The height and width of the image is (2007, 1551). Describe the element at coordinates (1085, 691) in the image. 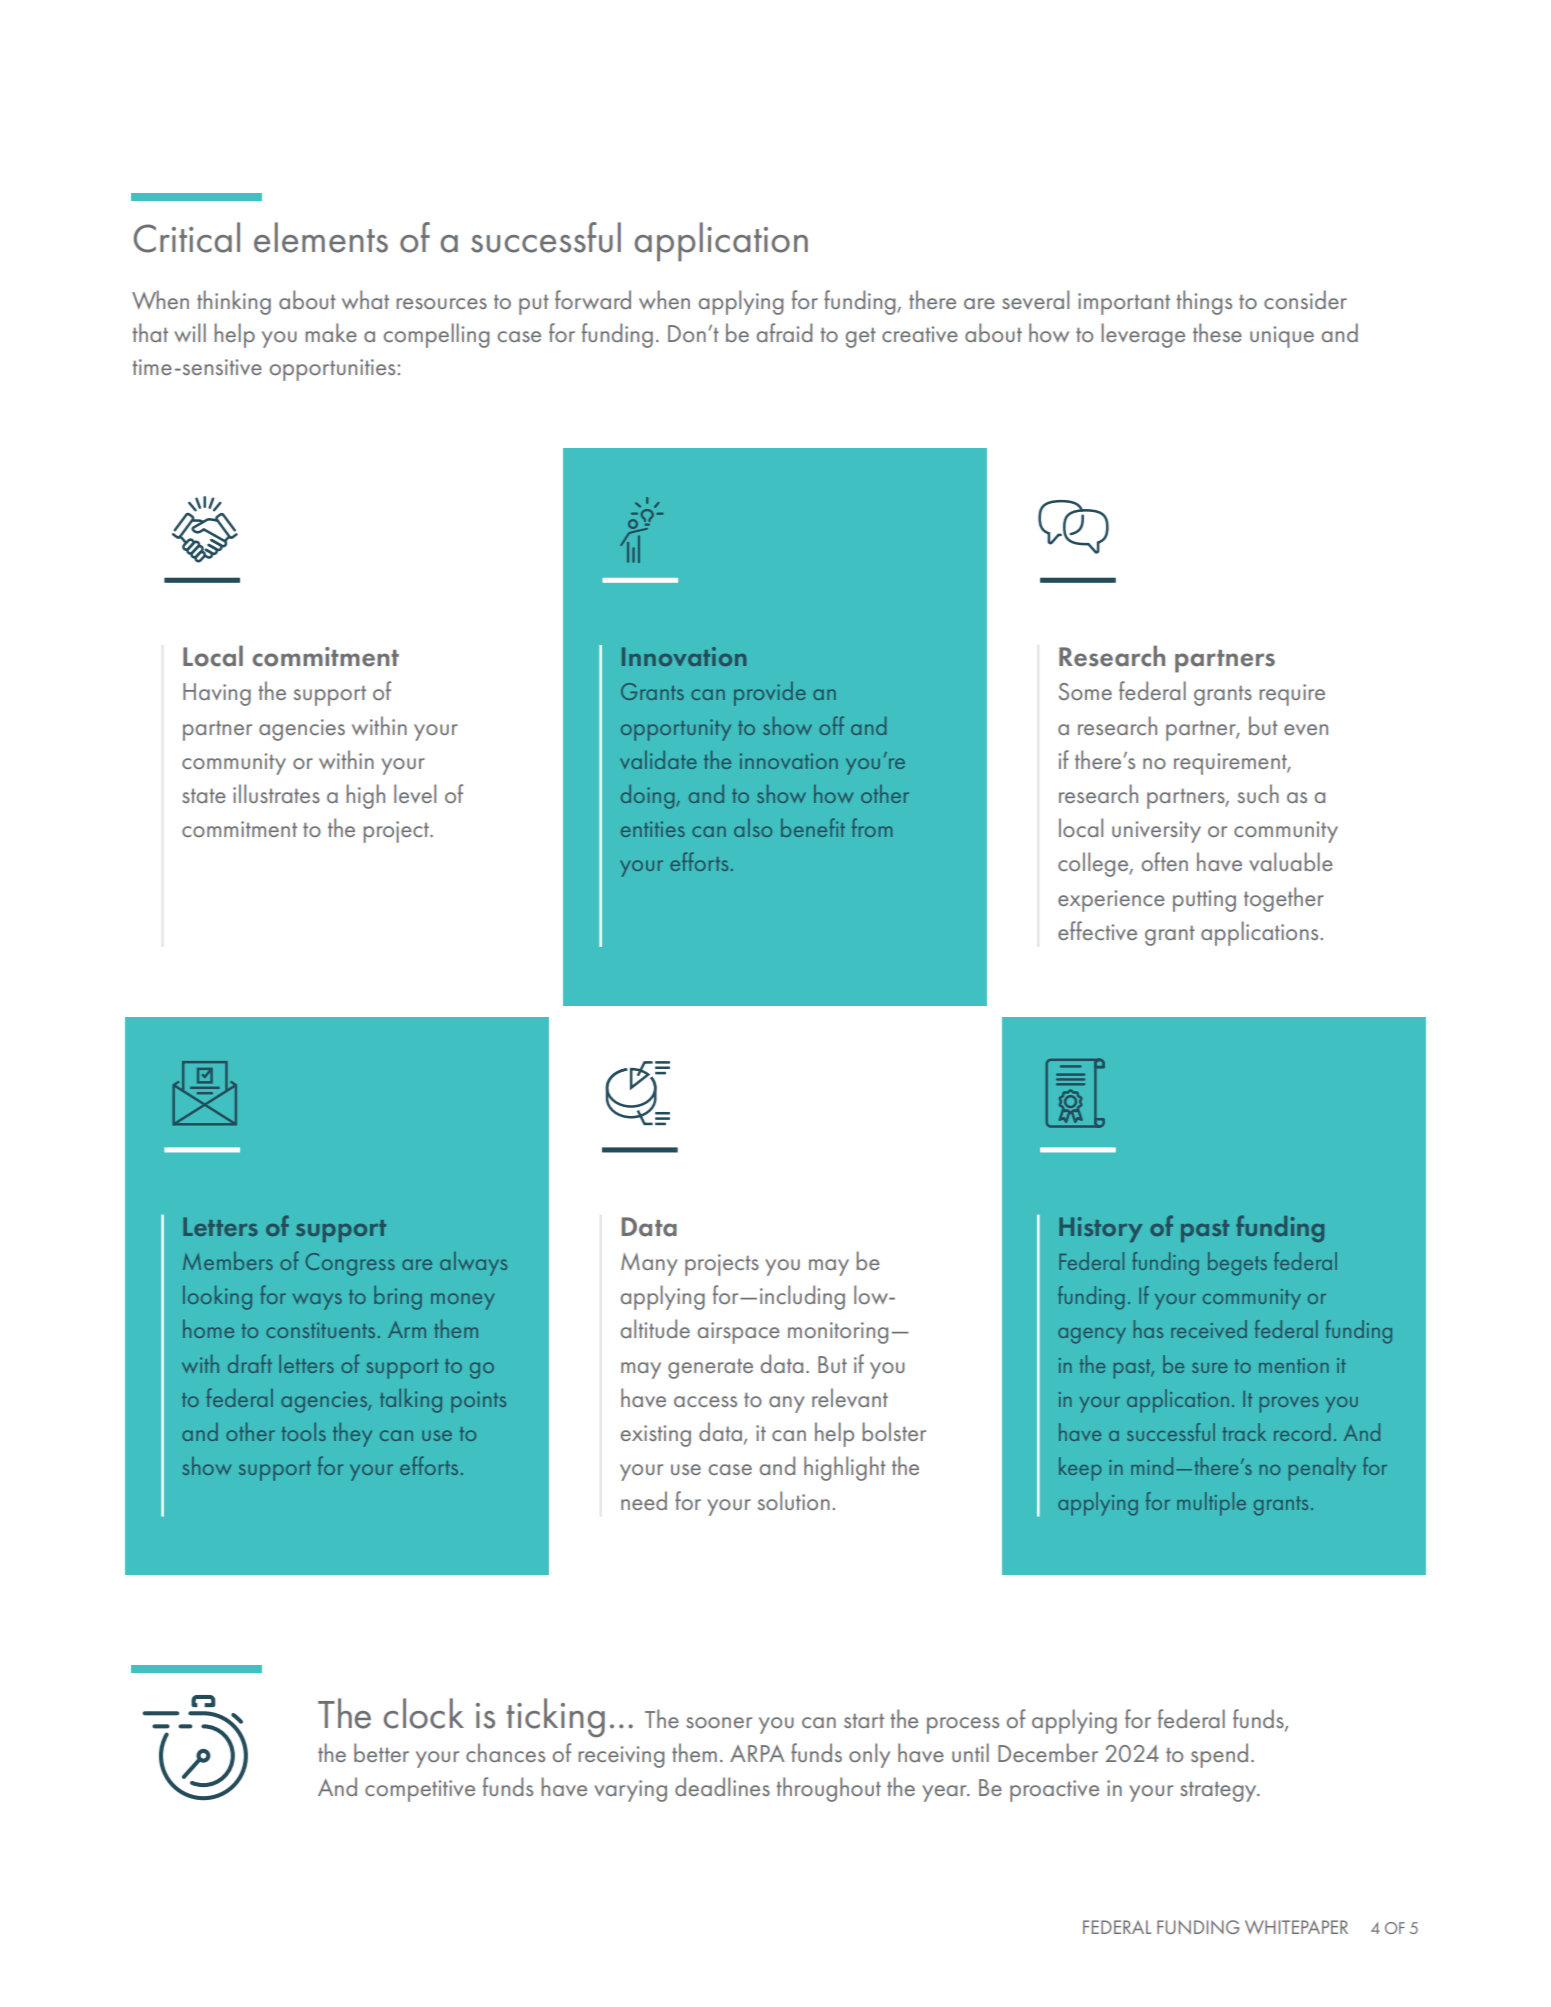

I see `Some` at that location.
